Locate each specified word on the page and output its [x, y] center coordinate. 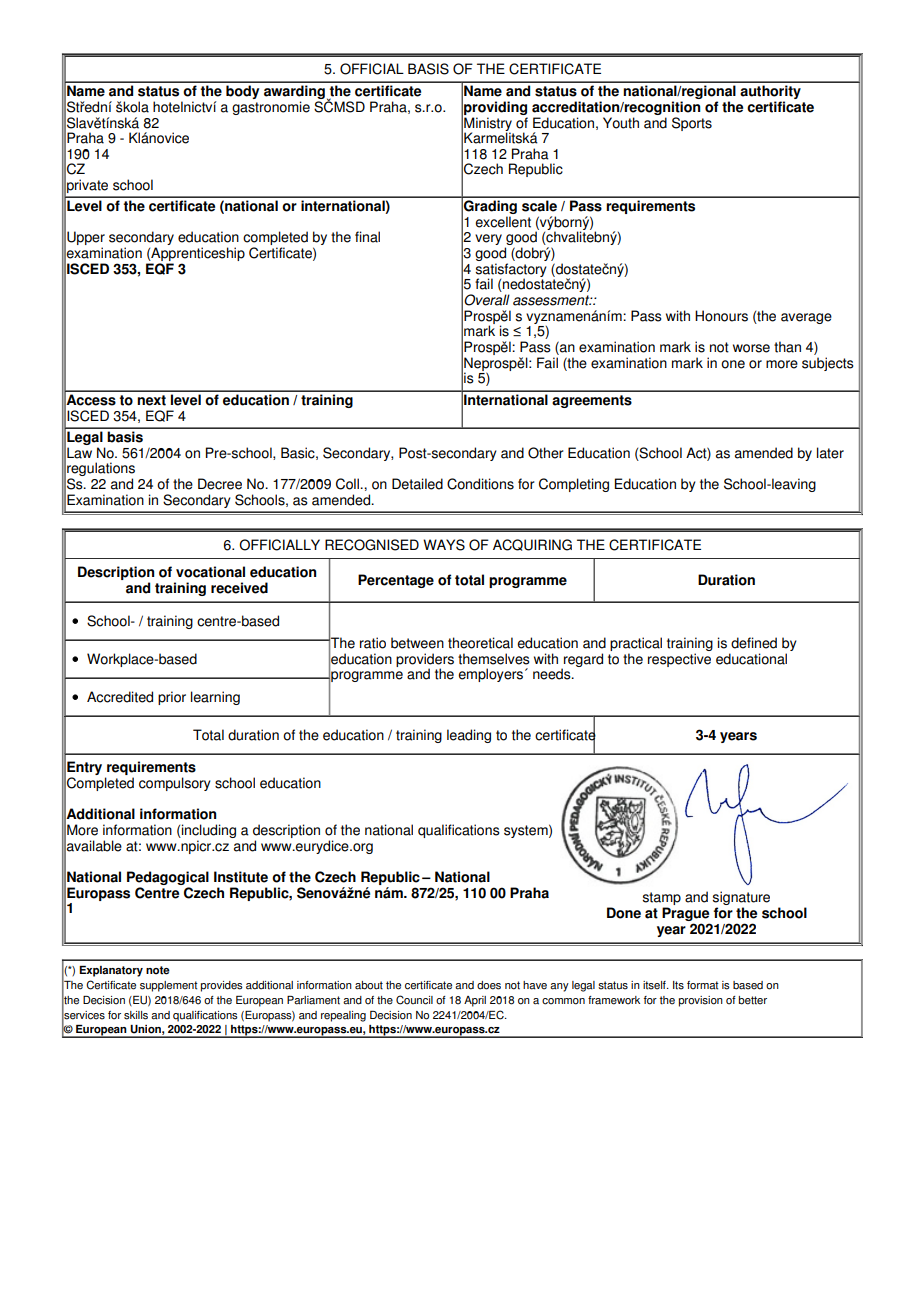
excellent [503, 222]
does [489, 985]
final [367, 237]
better [753, 1000]
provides [222, 986]
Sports [692, 124]
